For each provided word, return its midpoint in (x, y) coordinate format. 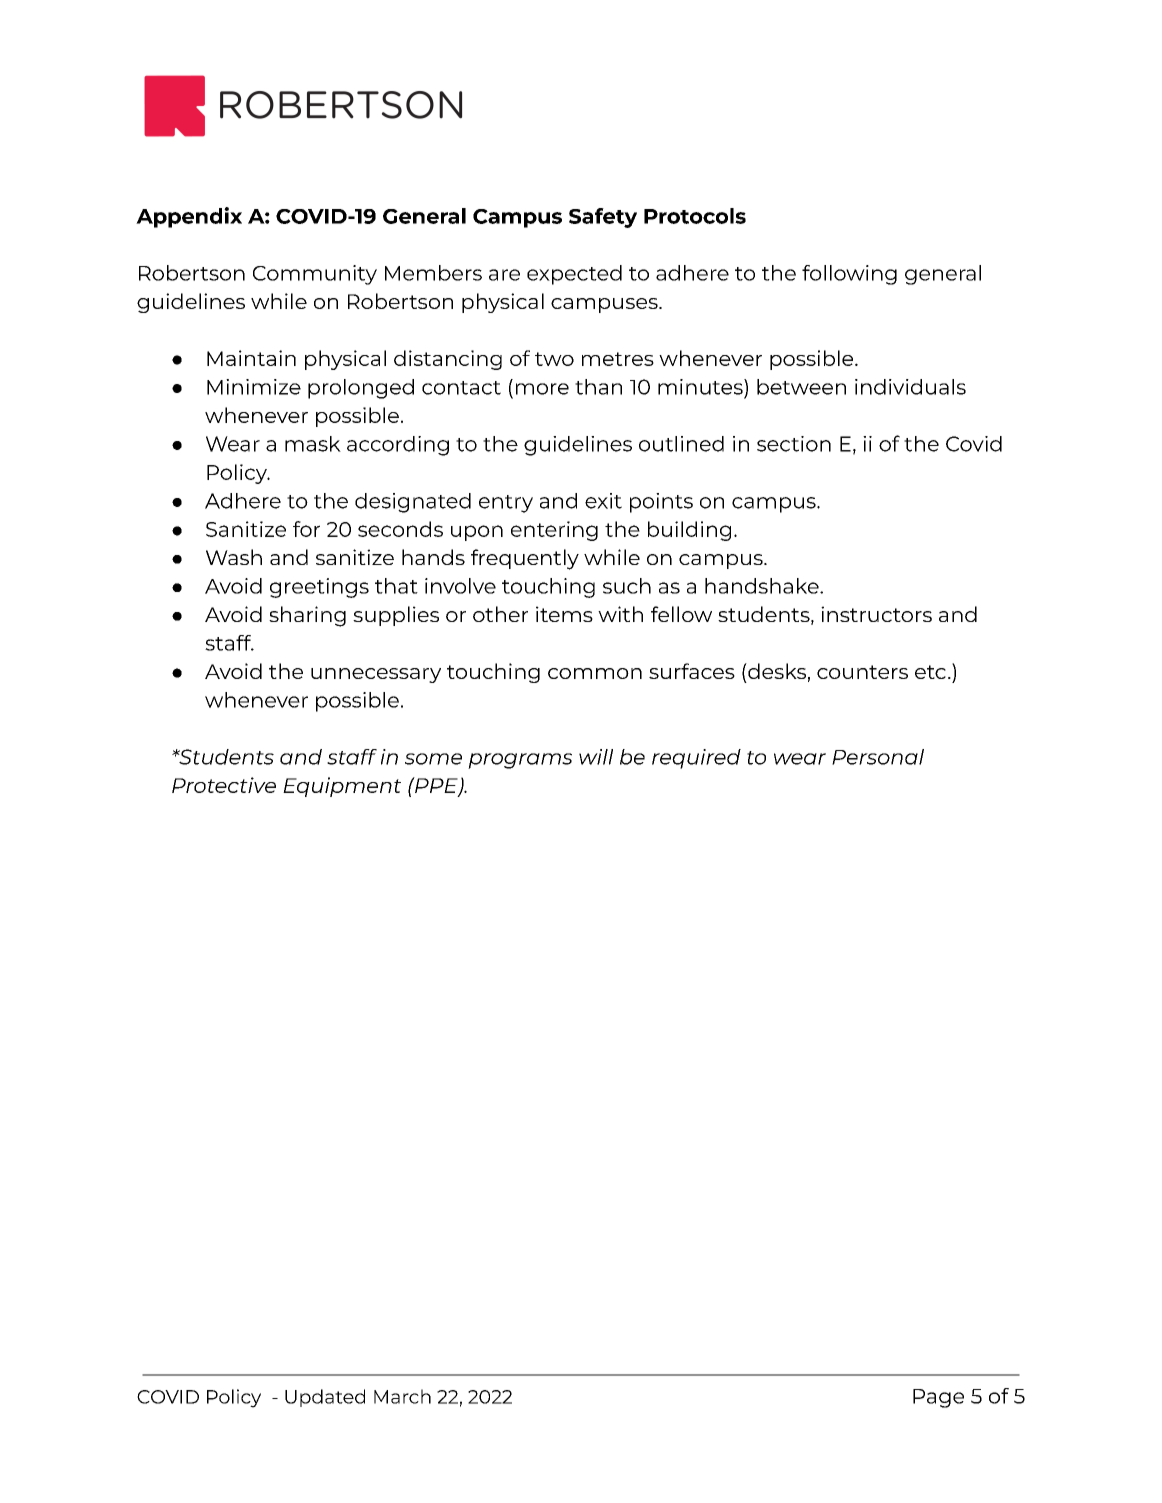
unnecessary (376, 675)
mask (313, 444)
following (849, 275)
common (595, 673)
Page (938, 1398)
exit (603, 501)
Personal (878, 757)
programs (520, 761)
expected (574, 275)
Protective (224, 785)
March (402, 1396)
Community (315, 275)
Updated (325, 1398)
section (794, 444)
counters (862, 672)
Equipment (342, 787)
